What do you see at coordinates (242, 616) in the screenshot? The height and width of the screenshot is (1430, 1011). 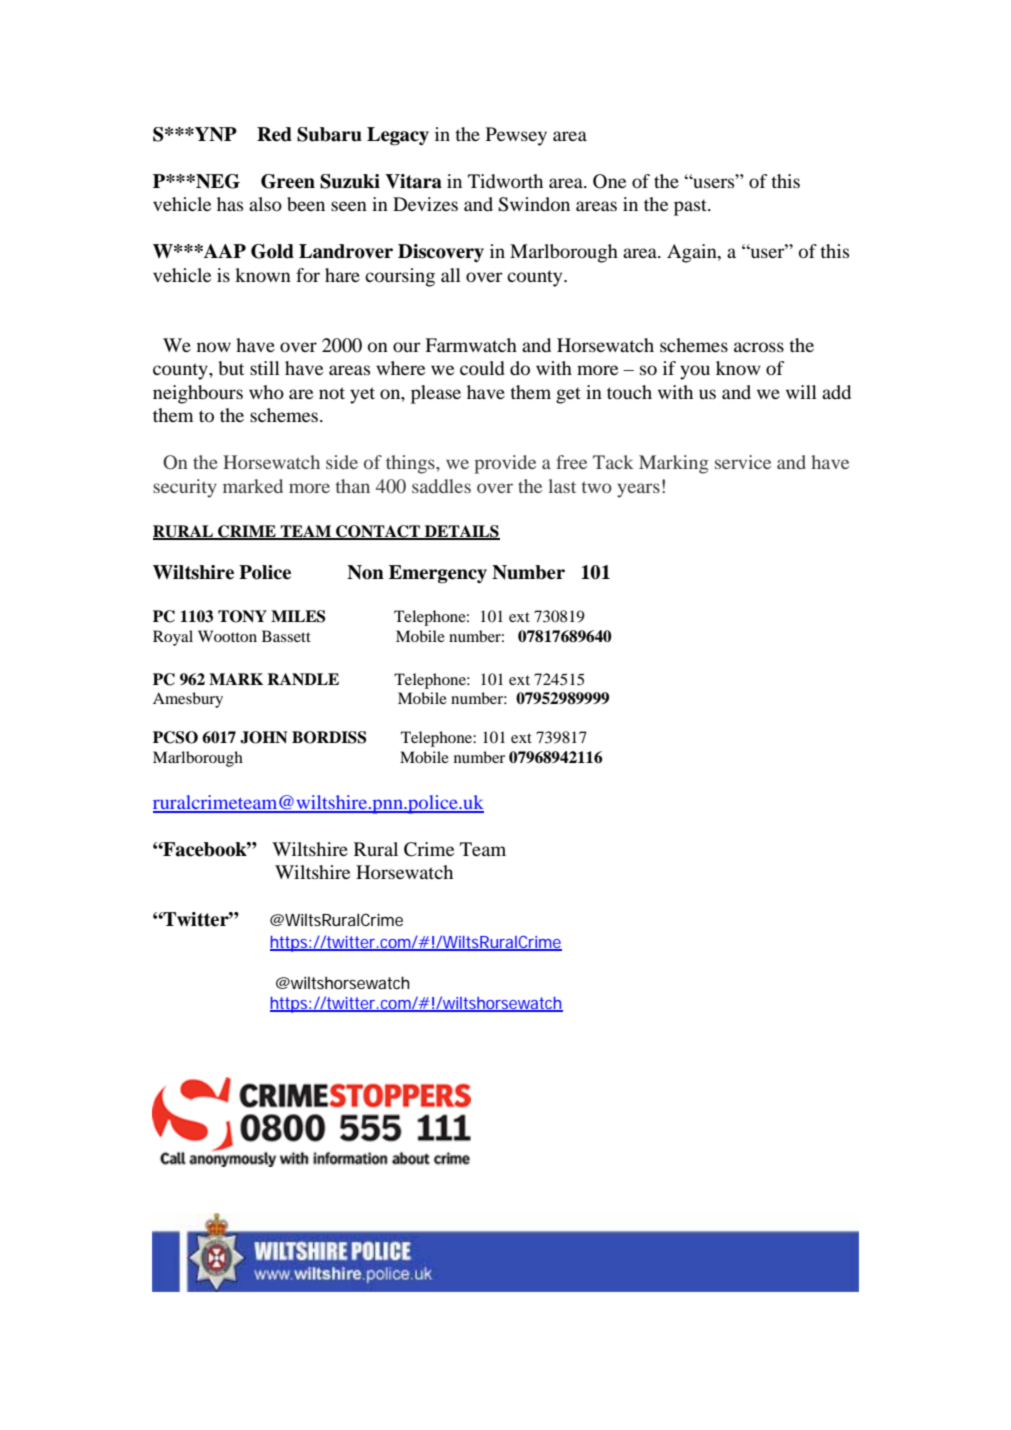 I see `TONY` at bounding box center [242, 616].
